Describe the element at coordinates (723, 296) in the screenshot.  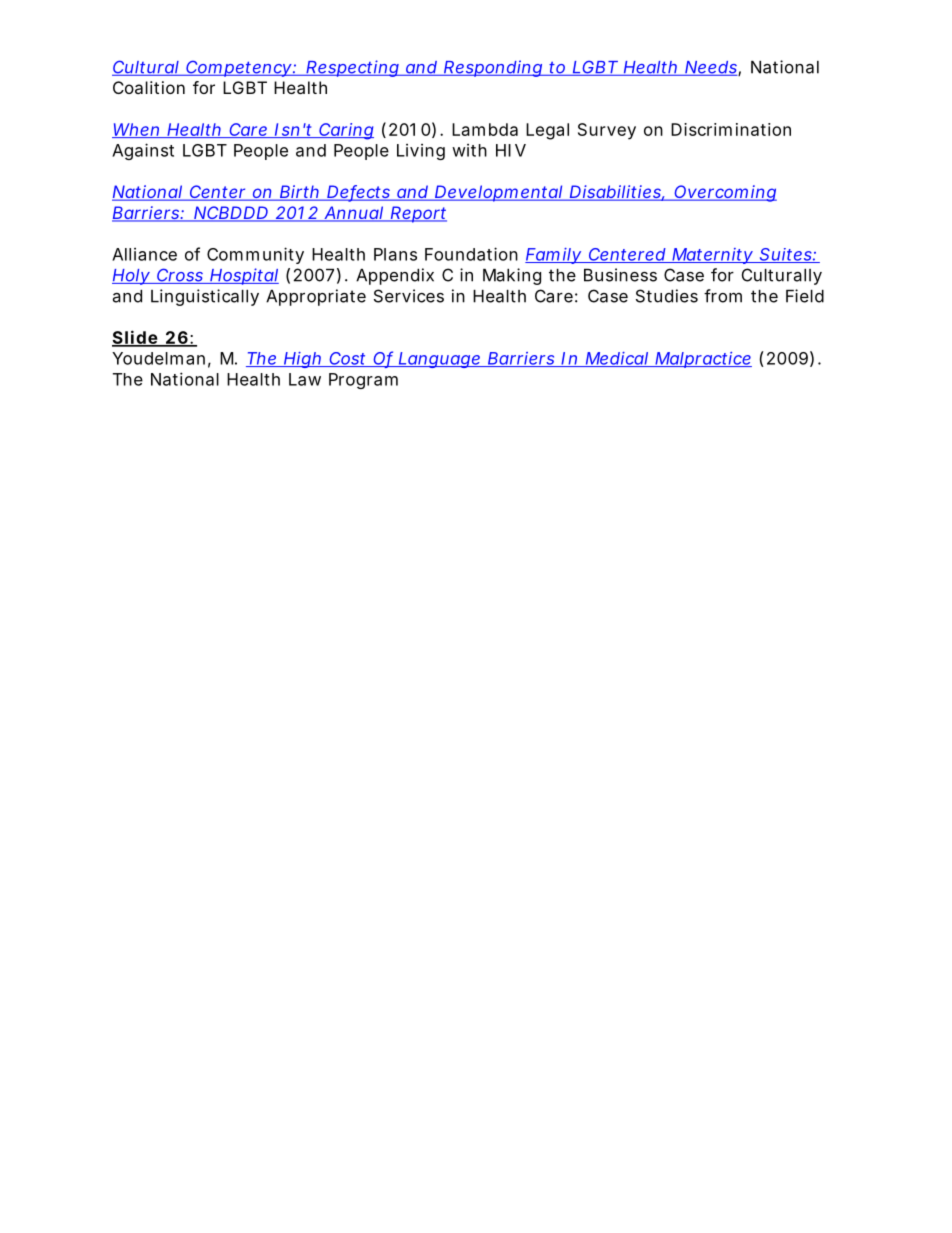
I see `from` at that location.
